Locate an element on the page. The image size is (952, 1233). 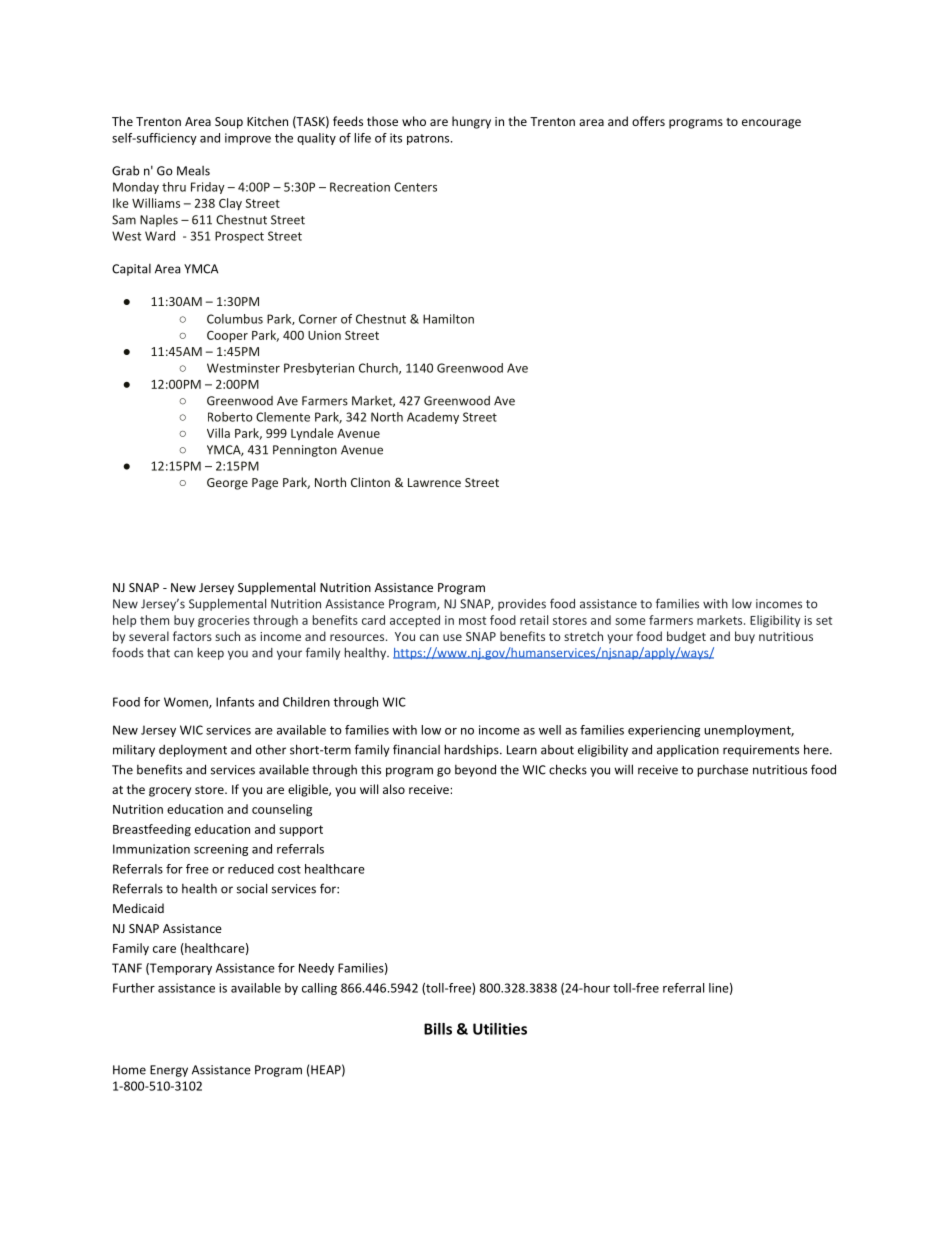
hungry is located at coordinates (471, 122).
